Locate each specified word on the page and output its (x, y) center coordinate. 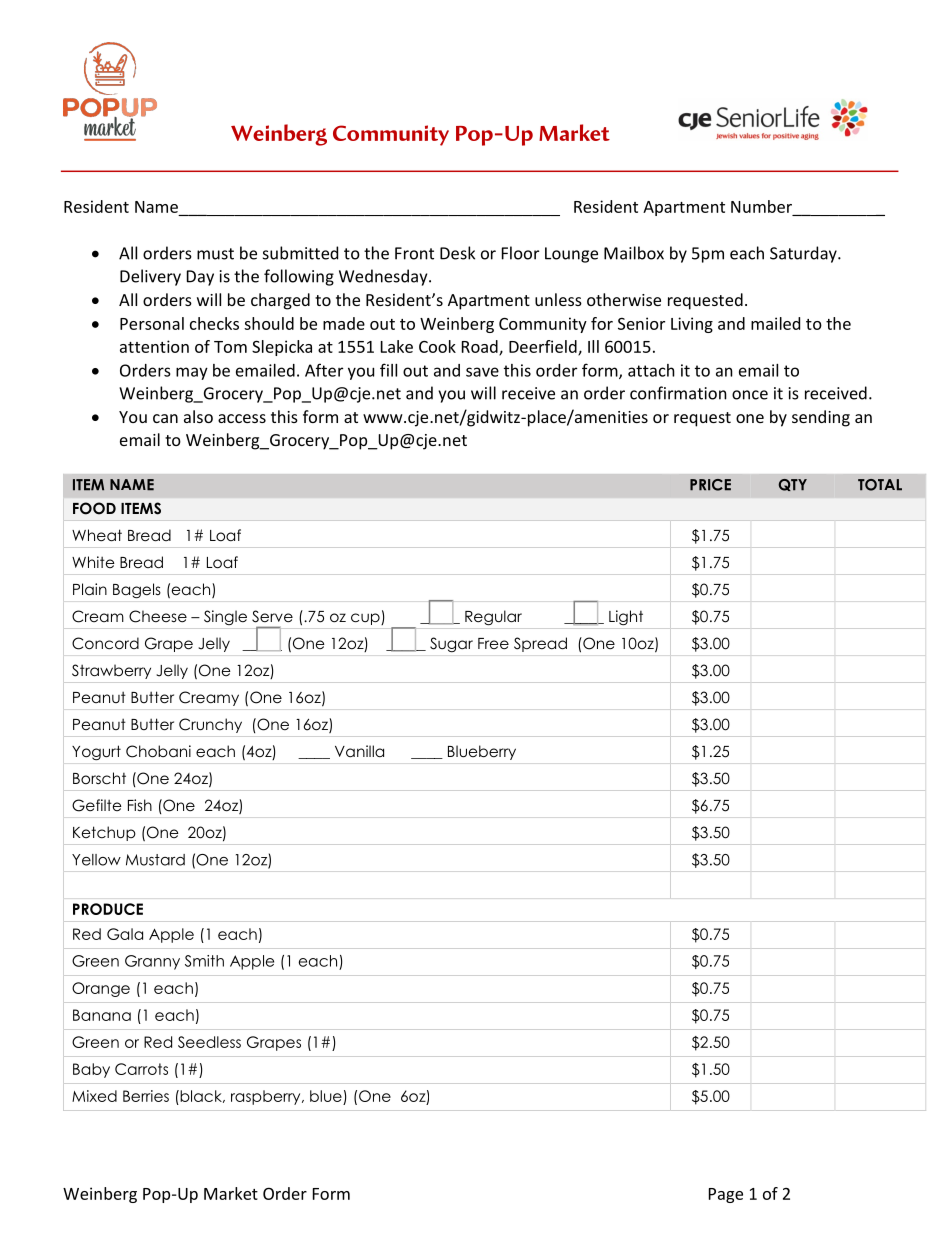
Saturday (804, 254)
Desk (457, 253)
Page (726, 1195)
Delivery (150, 277)
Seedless (209, 1042)
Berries (146, 1096)
